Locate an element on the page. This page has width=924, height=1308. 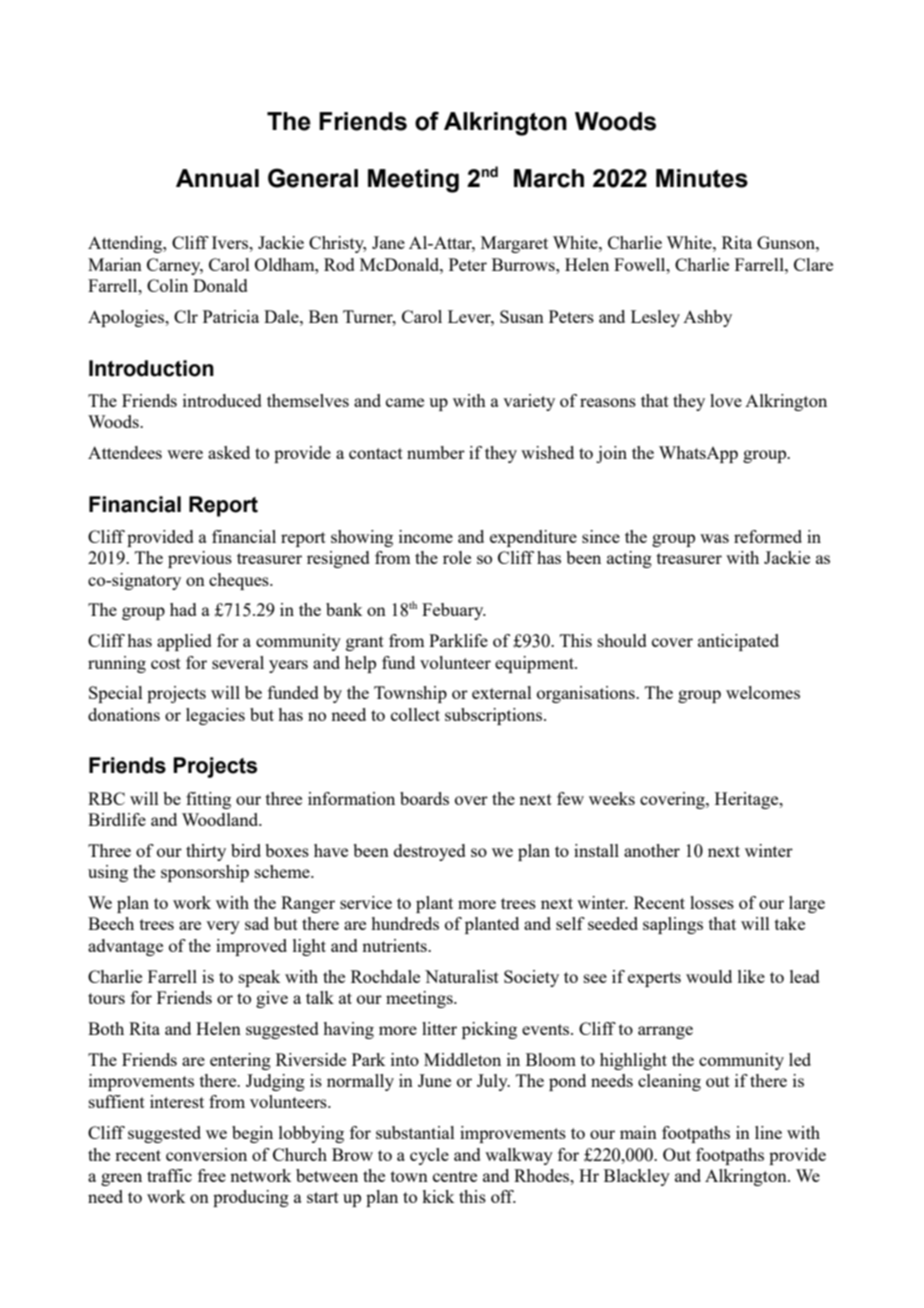
external is located at coordinates (502, 692).
